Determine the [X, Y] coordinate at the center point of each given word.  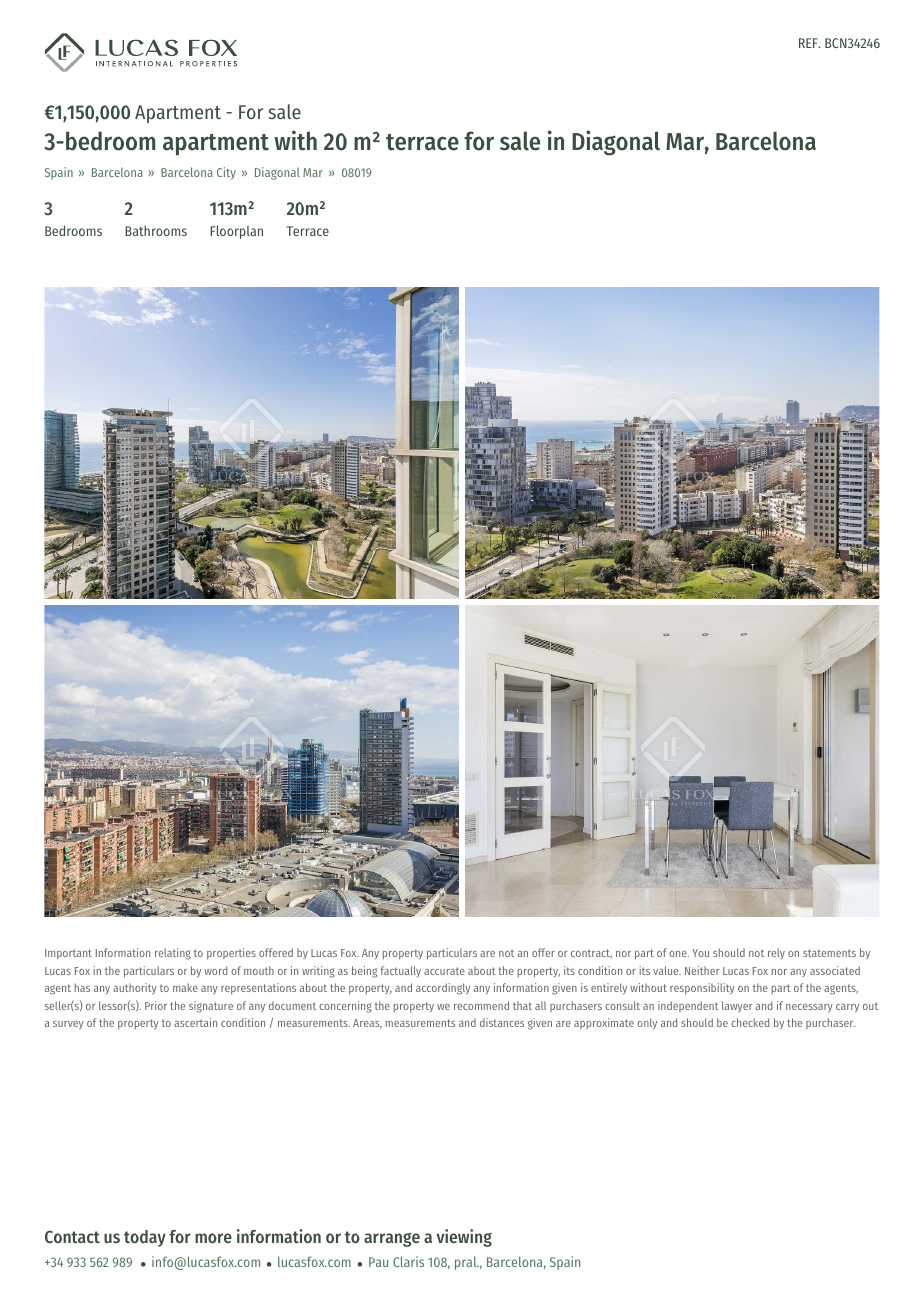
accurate [444, 971]
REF [809, 43]
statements [829, 953]
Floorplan [236, 232]
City [226, 173]
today [145, 1238]
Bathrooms [156, 230]
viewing [464, 1238]
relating [173, 954]
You [700, 953]
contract [591, 954]
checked [750, 1022]
